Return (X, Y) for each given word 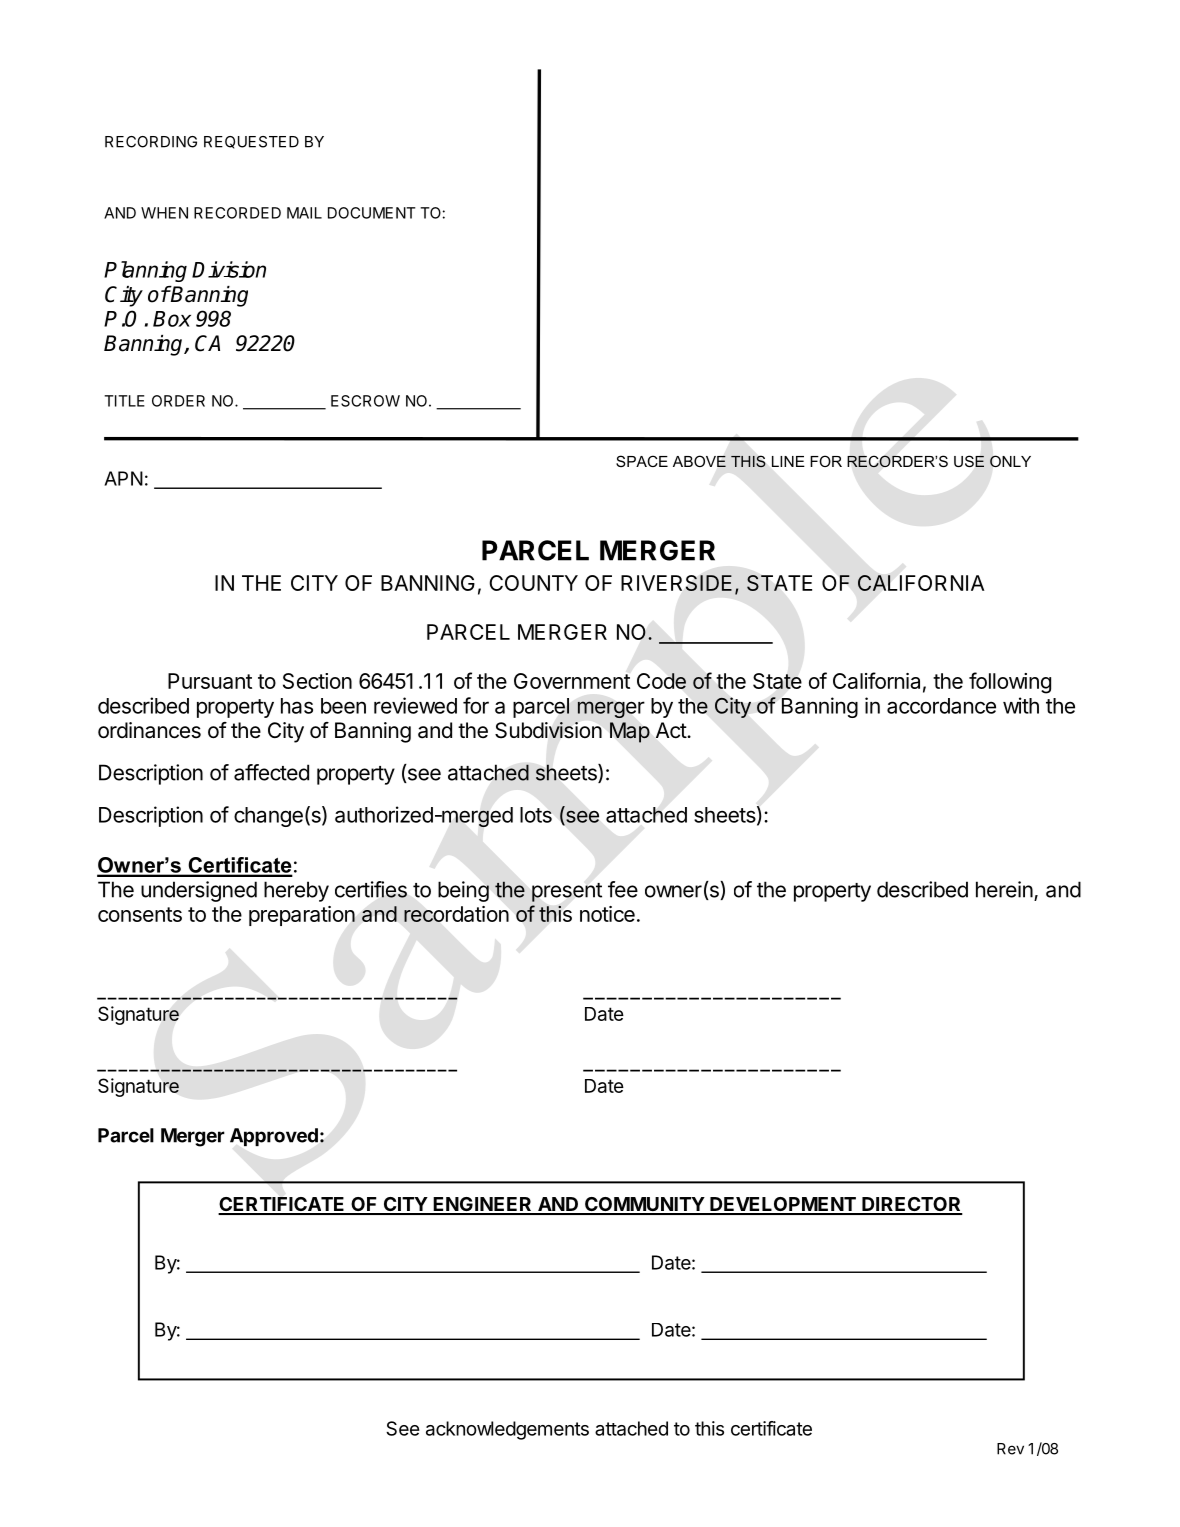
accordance (941, 706)
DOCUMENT (372, 213)
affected (271, 772)
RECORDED (237, 213)
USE (969, 461)
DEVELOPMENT (783, 1205)
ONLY (1010, 461)
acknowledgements (507, 1430)
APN (123, 478)
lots (536, 815)
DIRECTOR (911, 1205)
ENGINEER (482, 1205)
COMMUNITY (644, 1205)
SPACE (642, 461)
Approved (274, 1137)
